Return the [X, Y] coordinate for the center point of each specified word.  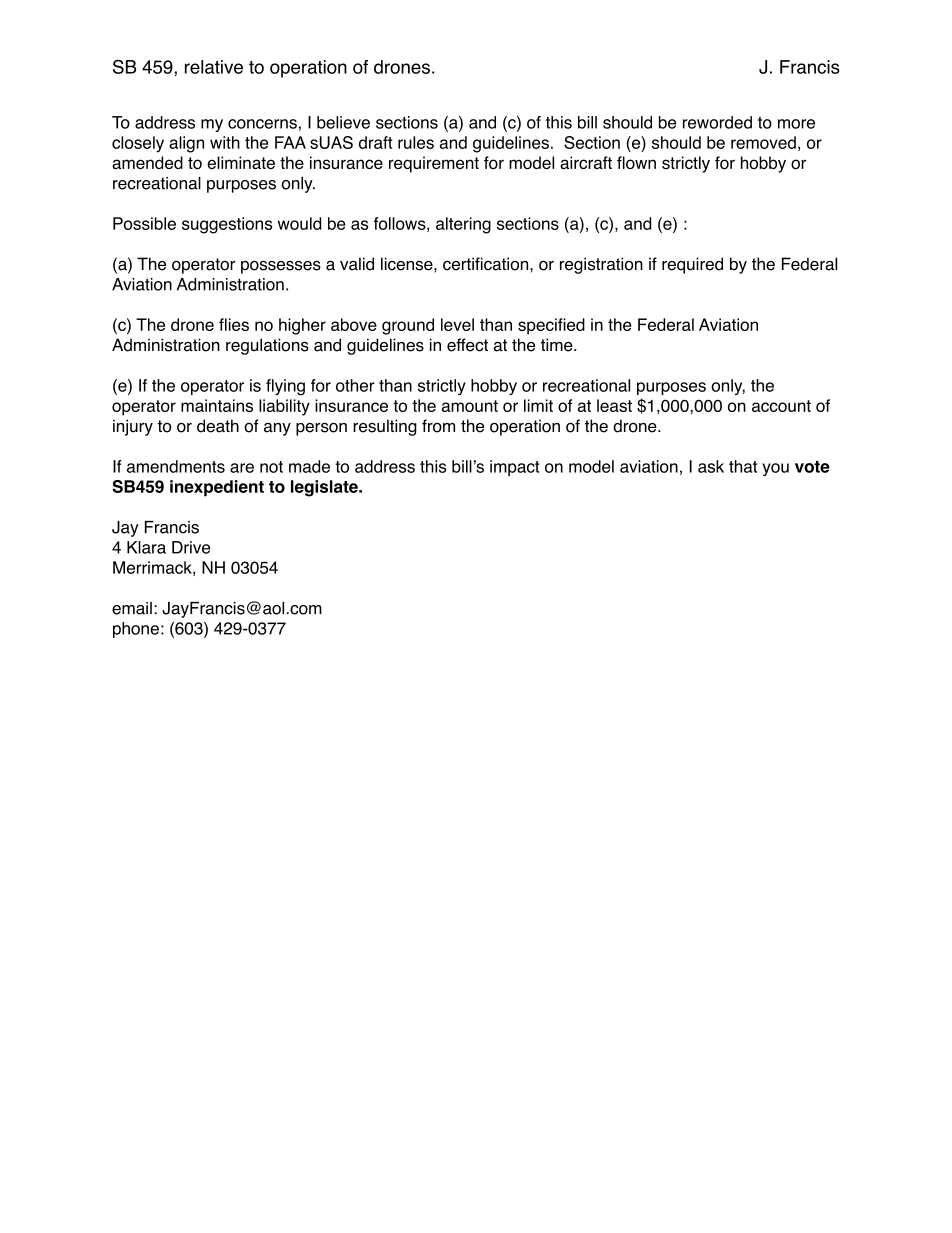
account [781, 406]
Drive [191, 547]
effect [467, 345]
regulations [267, 346]
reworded [717, 122]
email [132, 608]
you [775, 469]
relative [214, 67]
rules [416, 142]
